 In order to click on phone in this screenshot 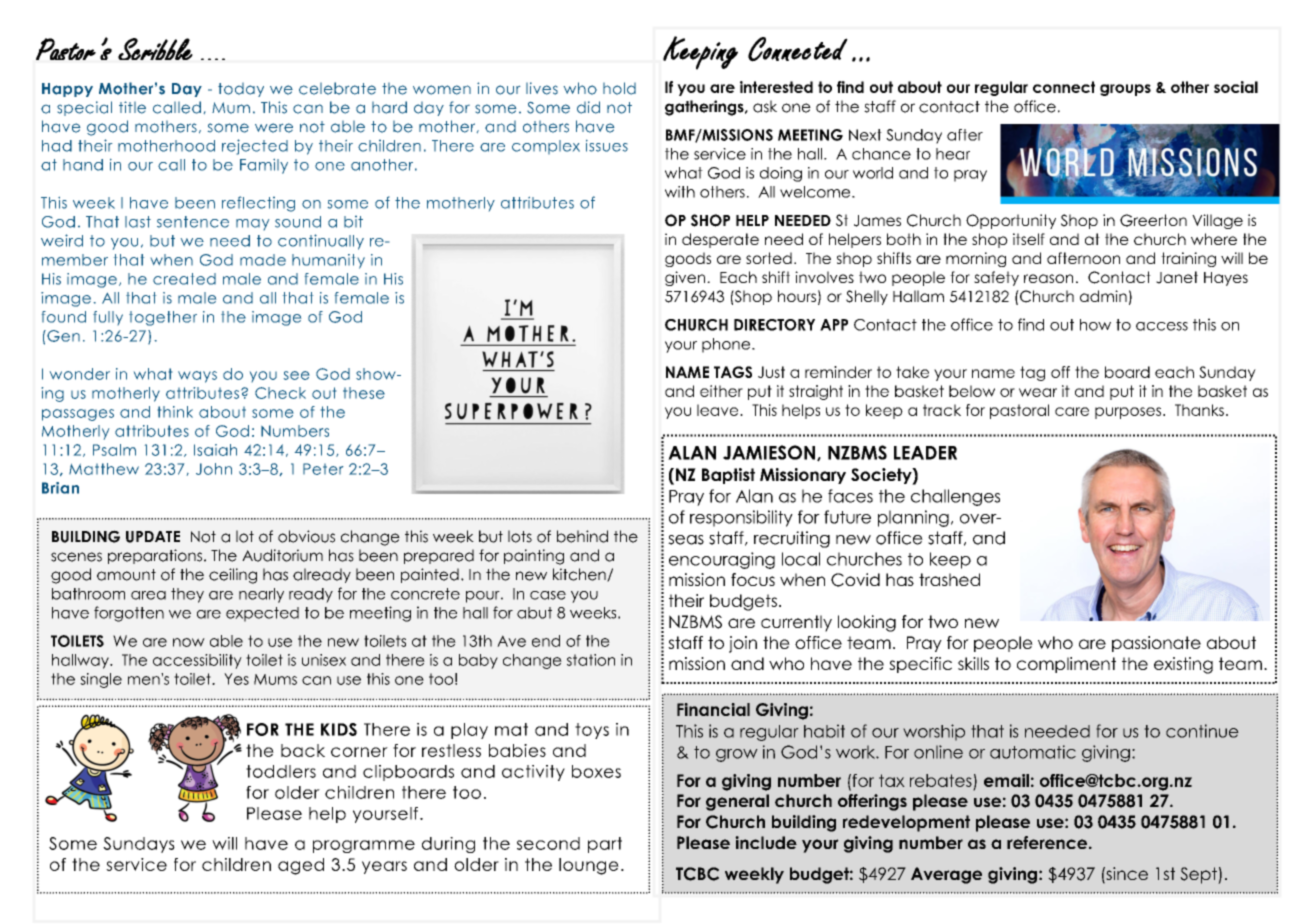, I will do `click(727, 345)`.
